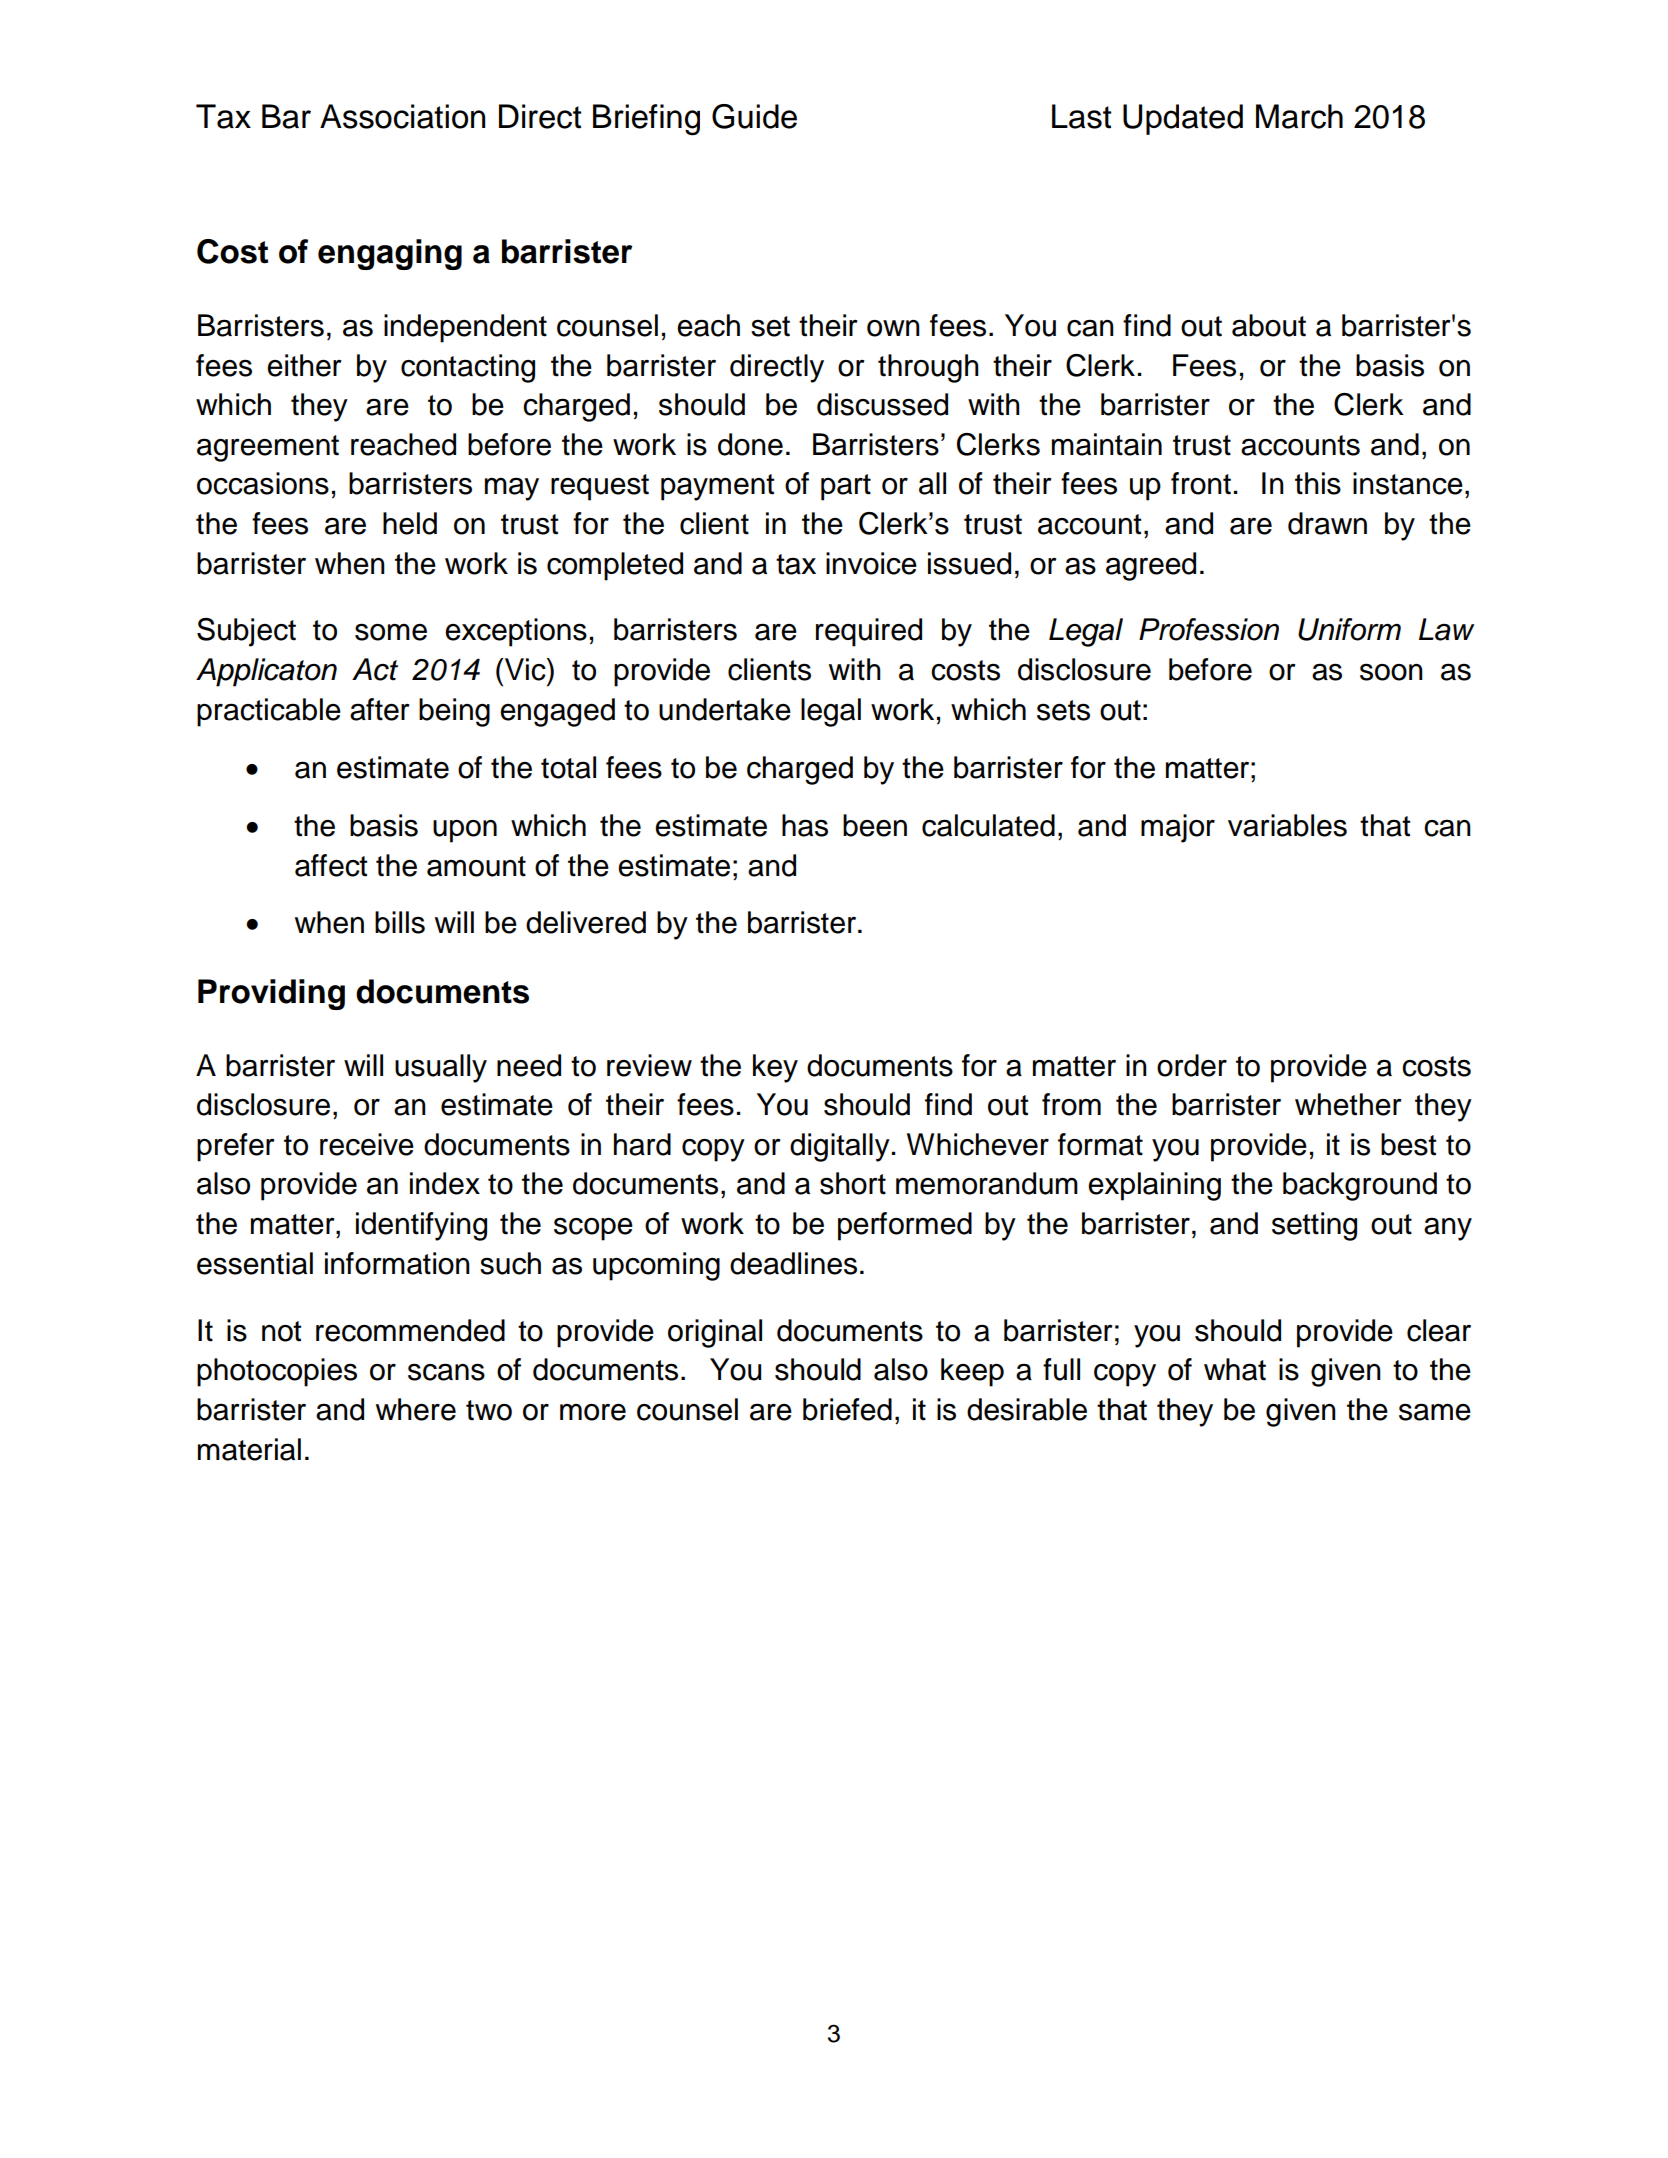  What do you see at coordinates (871, 563) in the screenshot?
I see `invoice` at bounding box center [871, 563].
